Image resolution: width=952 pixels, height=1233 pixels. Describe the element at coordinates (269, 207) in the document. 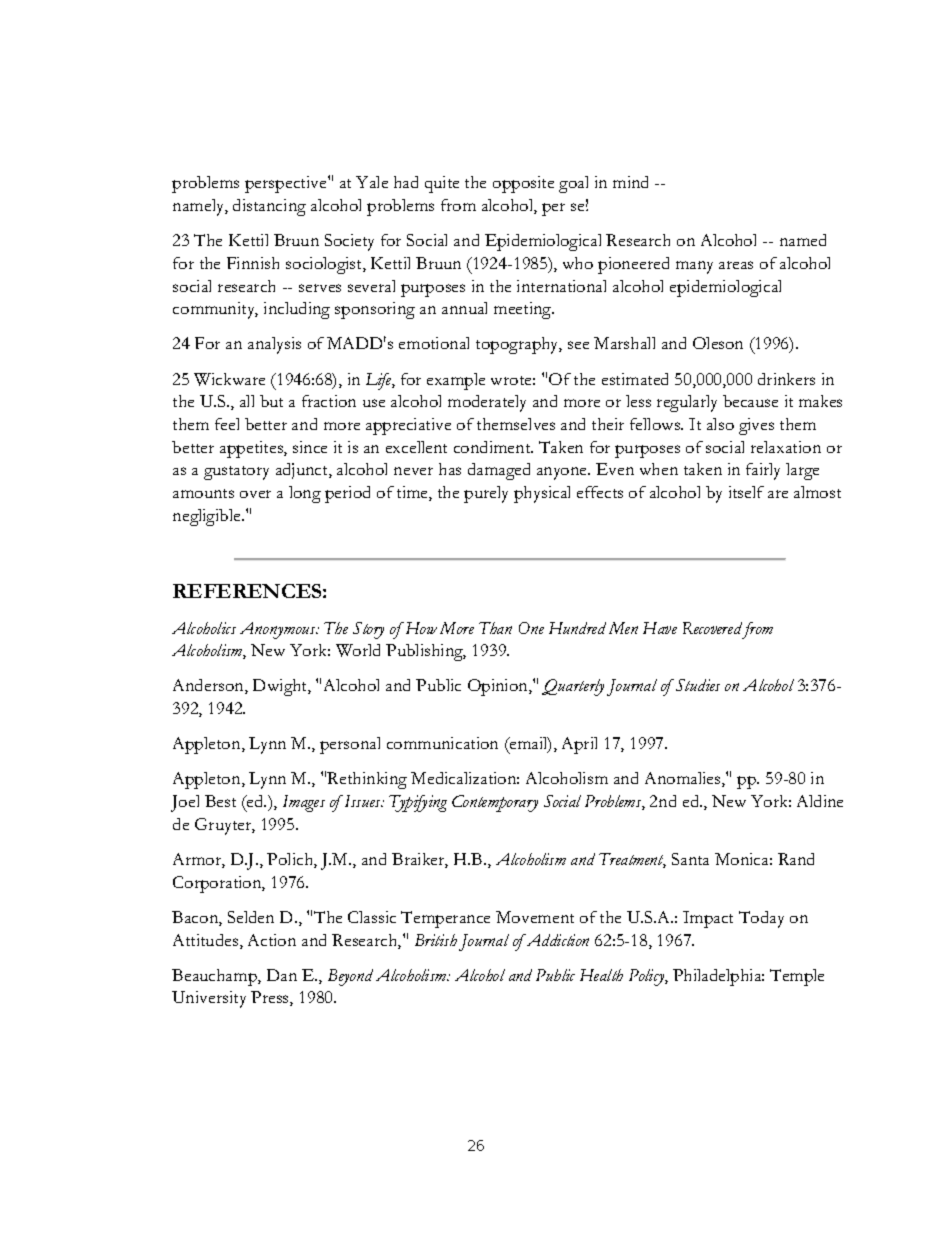

I see `distancing` at that location.
